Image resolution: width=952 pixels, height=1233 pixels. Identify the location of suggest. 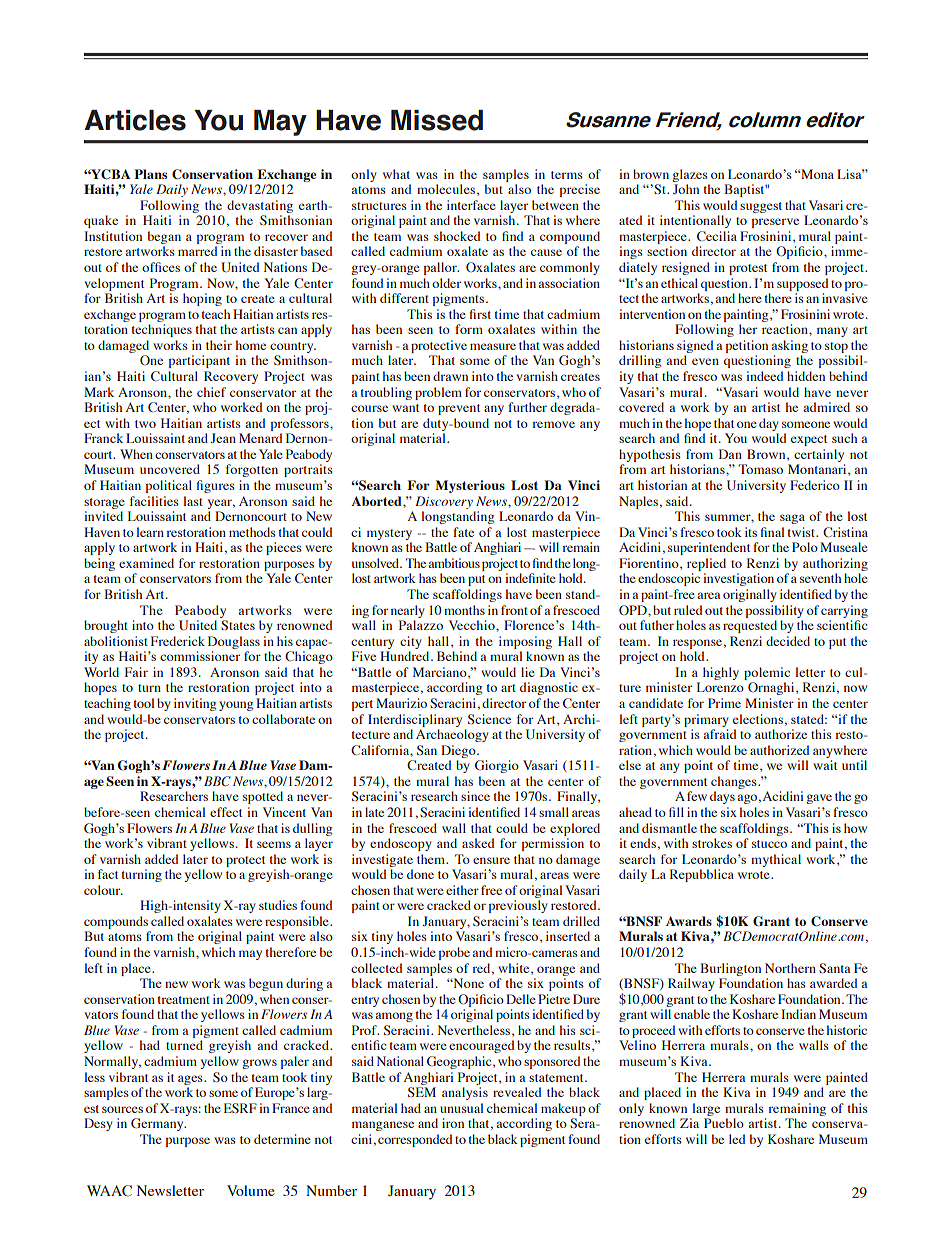
(761, 207).
